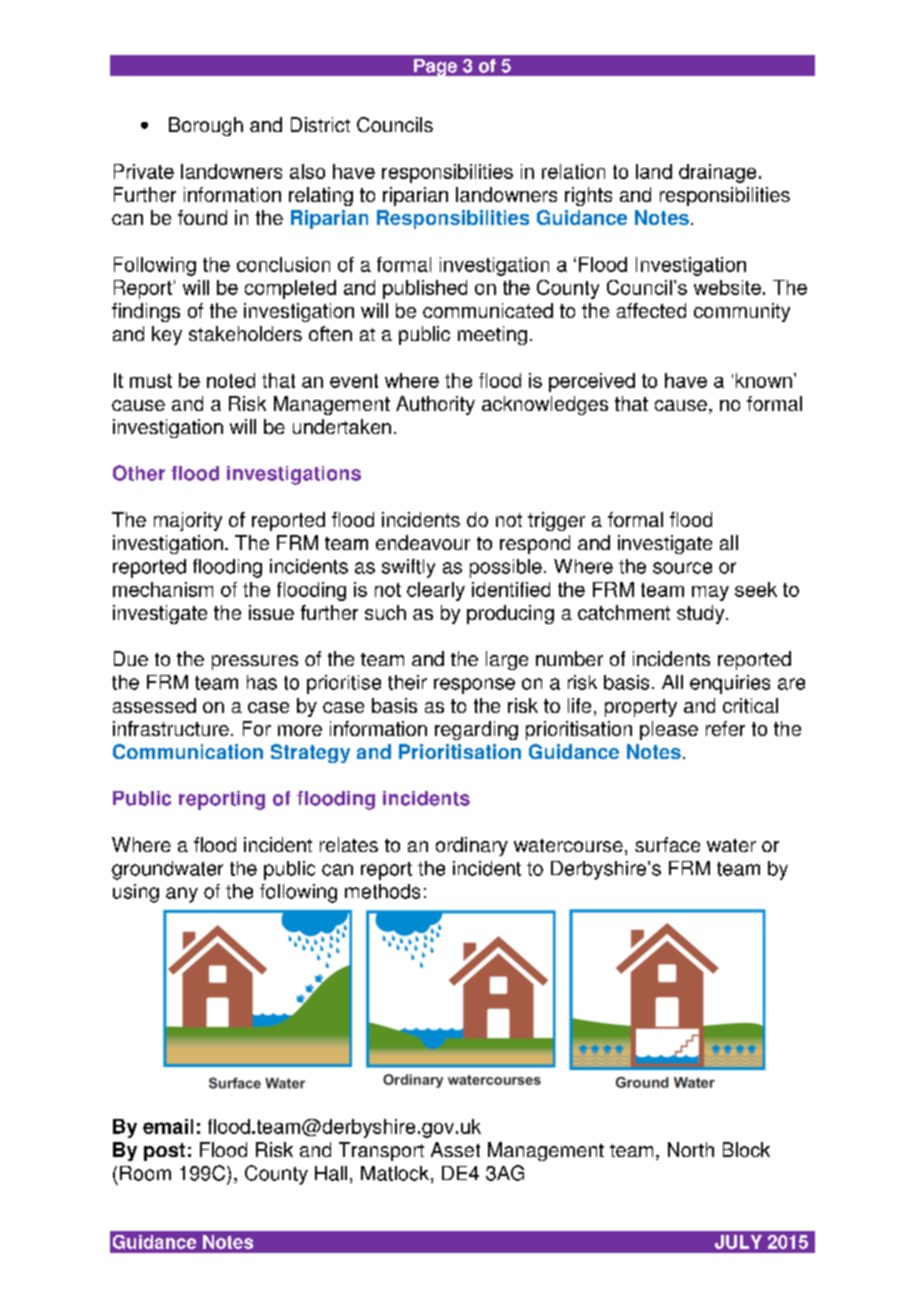 Image resolution: width=924 pixels, height=1308 pixels. Describe the element at coordinates (691, 1149) in the screenshot. I see `North` at that location.
